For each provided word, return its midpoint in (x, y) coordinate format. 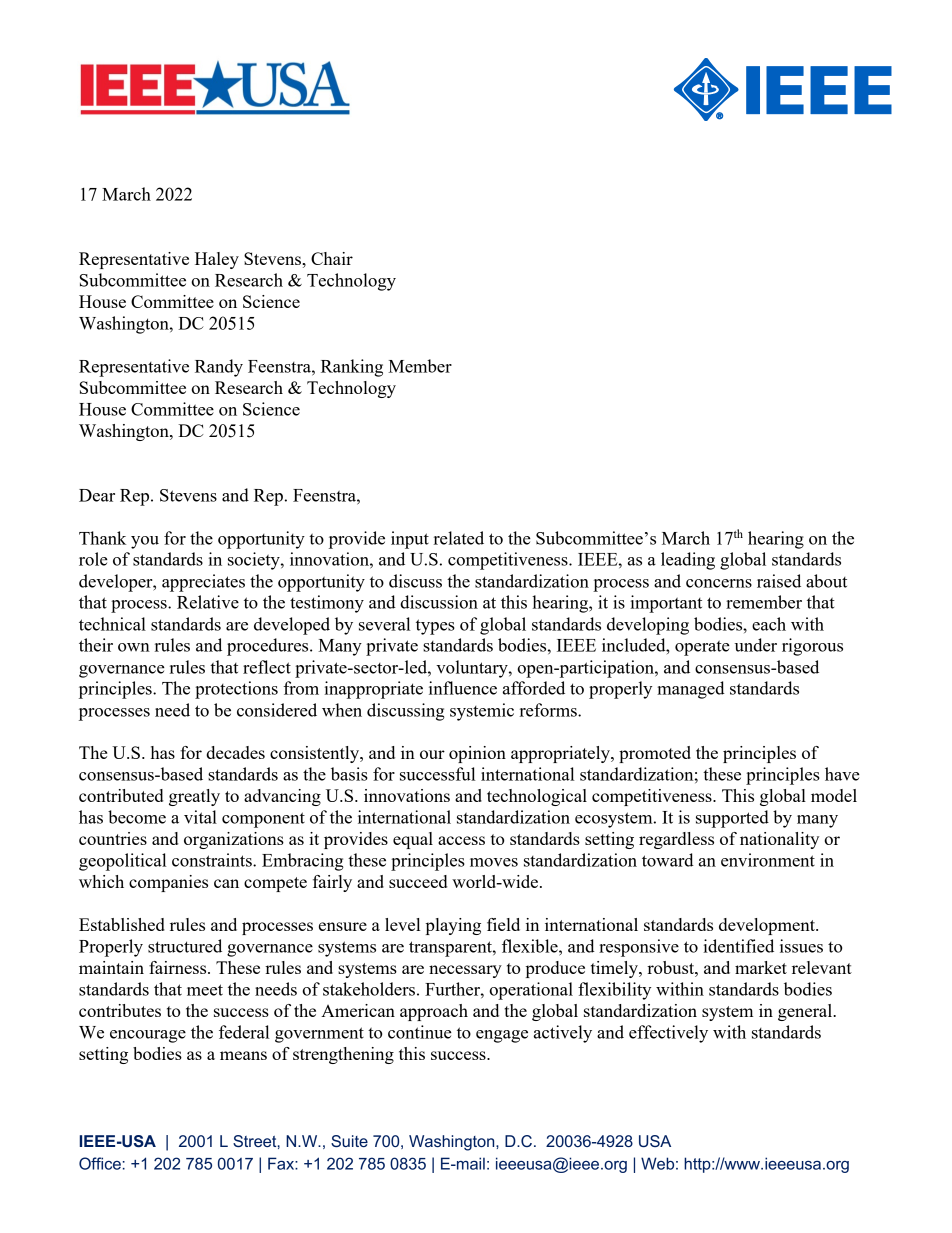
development (768, 926)
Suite (349, 1141)
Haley (217, 260)
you (145, 542)
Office (100, 1163)
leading (688, 561)
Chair (332, 258)
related (459, 538)
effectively (668, 1034)
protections (236, 690)
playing (453, 926)
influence (463, 688)
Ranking (352, 368)
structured (185, 946)
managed (691, 690)
